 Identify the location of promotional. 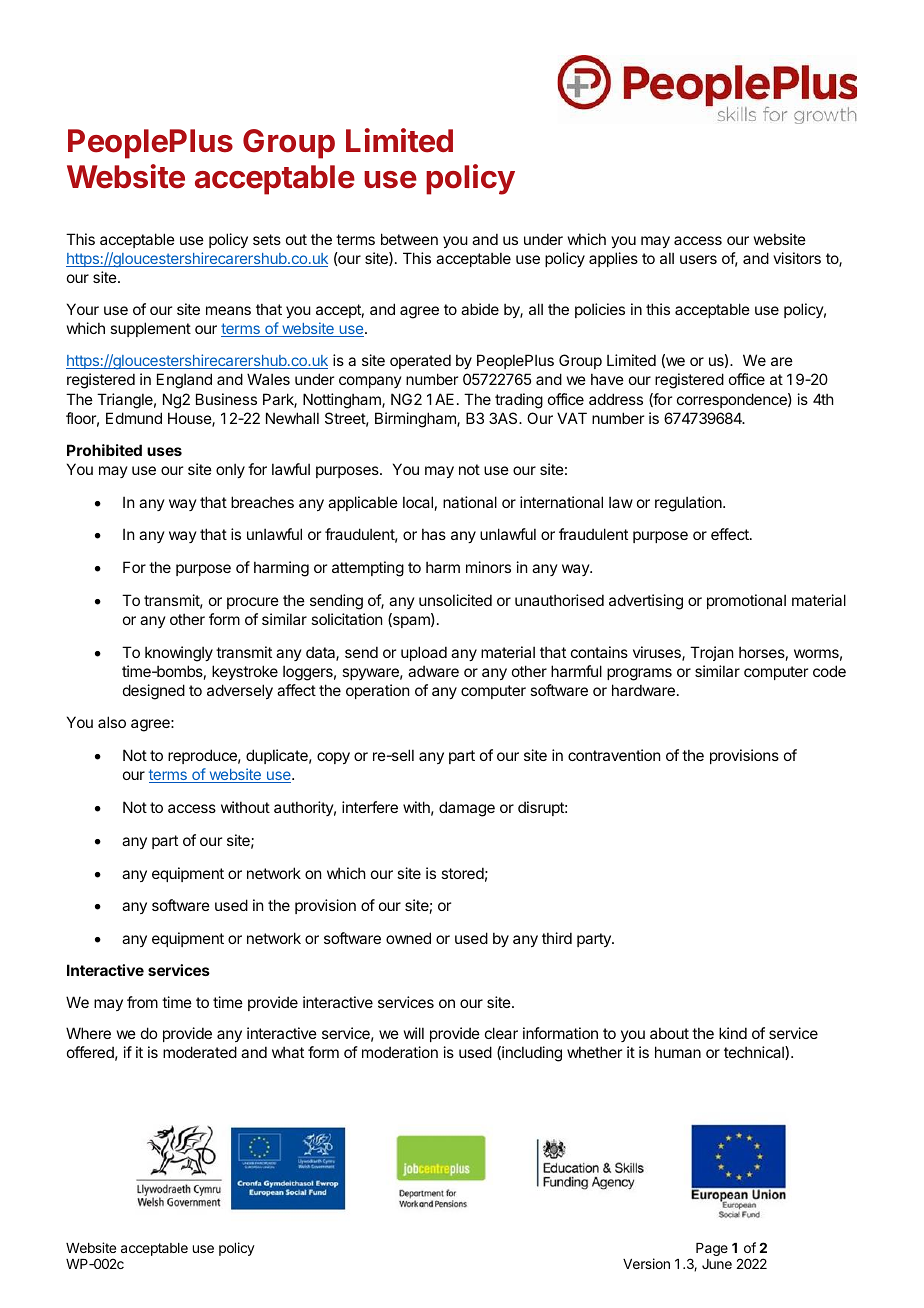
(746, 601).
